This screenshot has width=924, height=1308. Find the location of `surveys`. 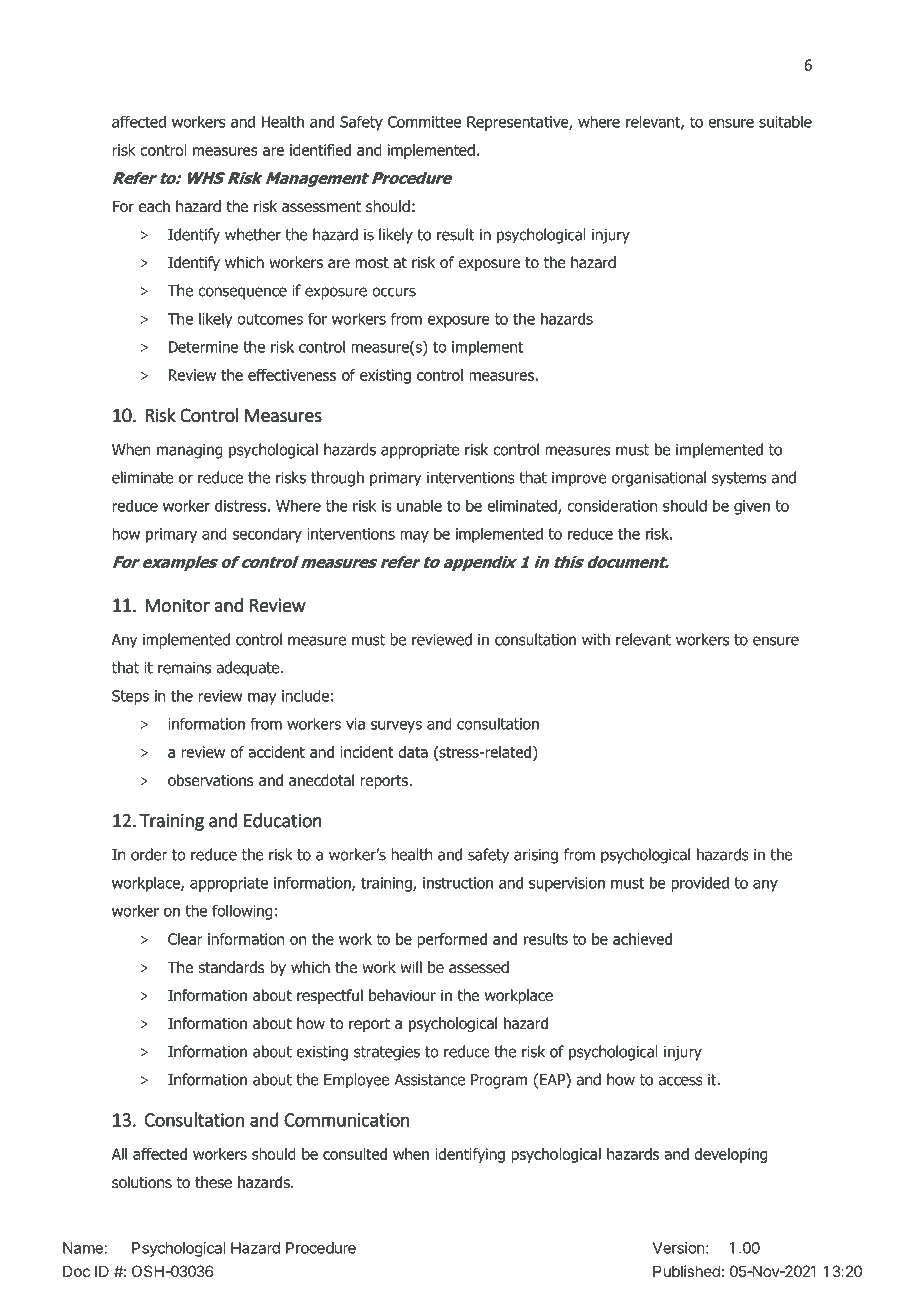

surveys is located at coordinates (396, 727).
